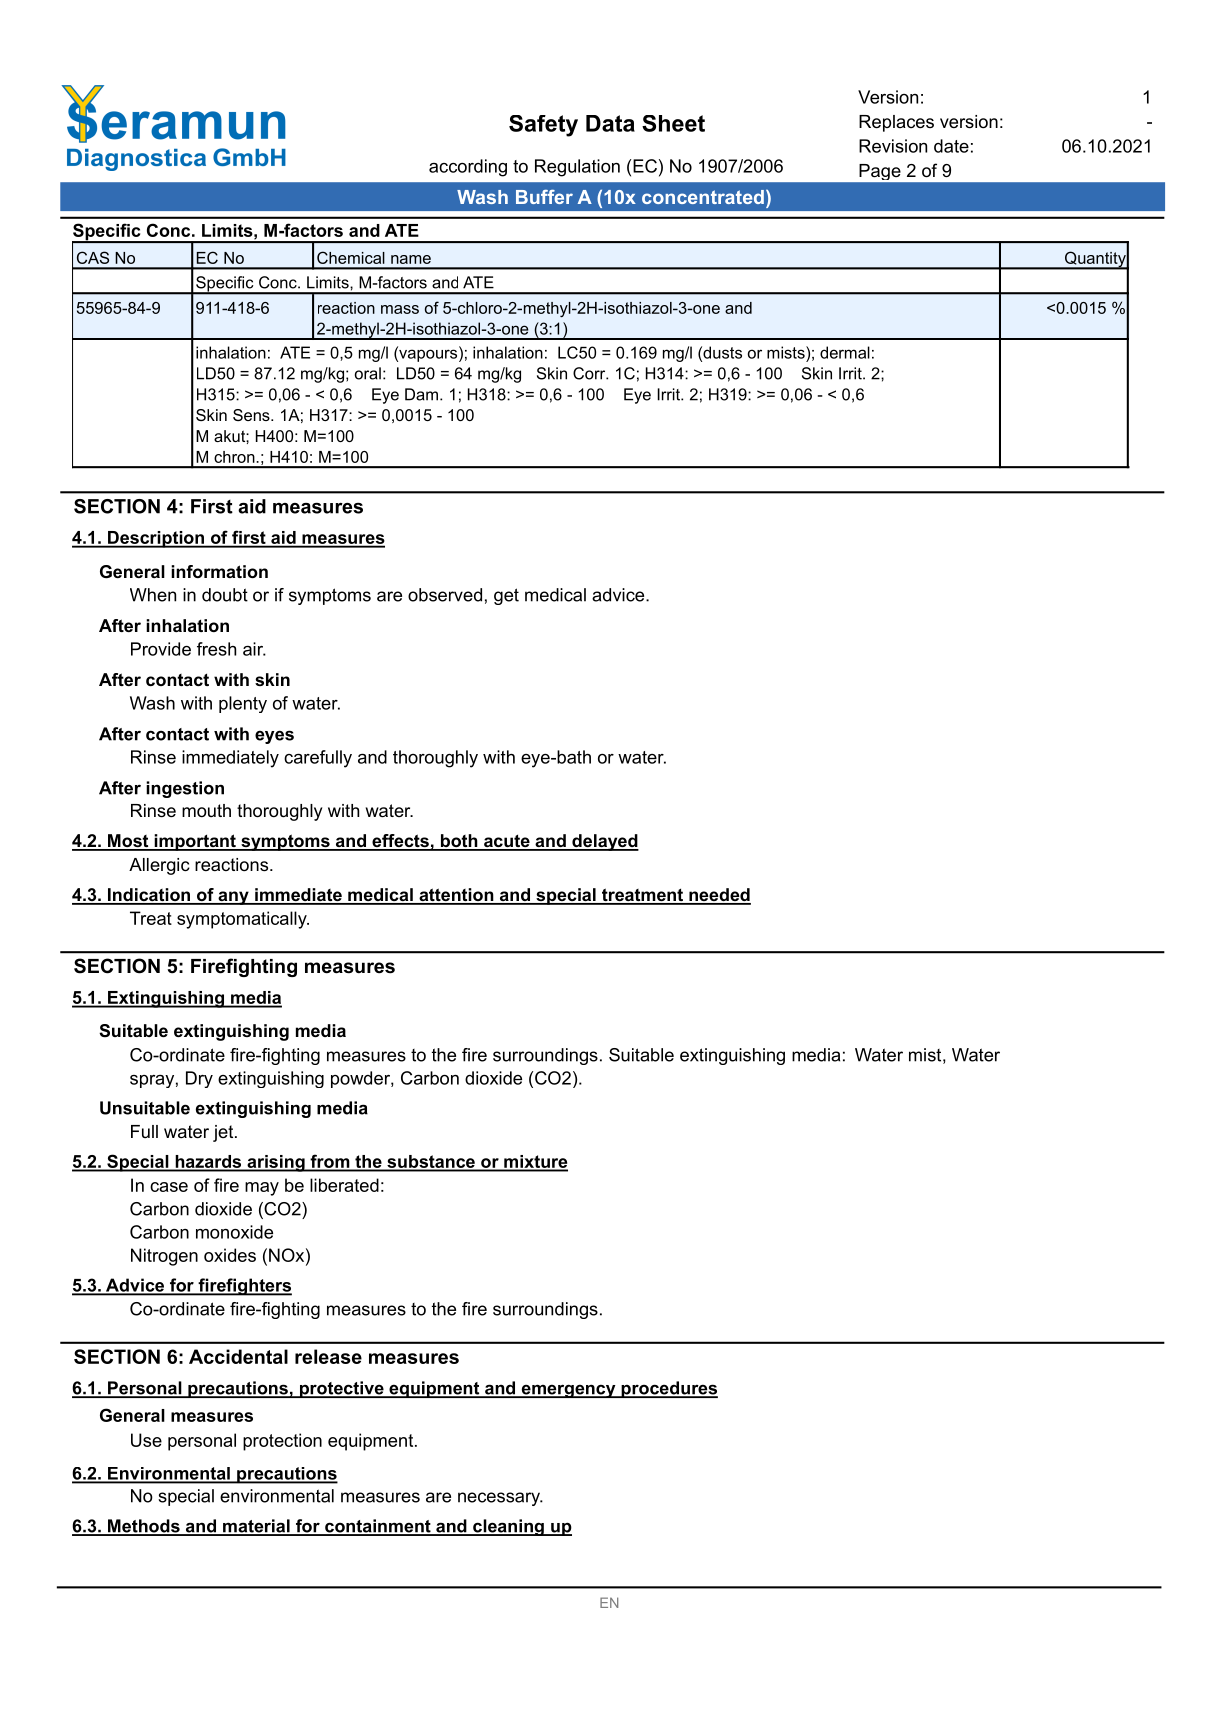 This page has width=1216, height=1719. Describe the element at coordinates (544, 197) in the page. I see `Buffer` at that location.
